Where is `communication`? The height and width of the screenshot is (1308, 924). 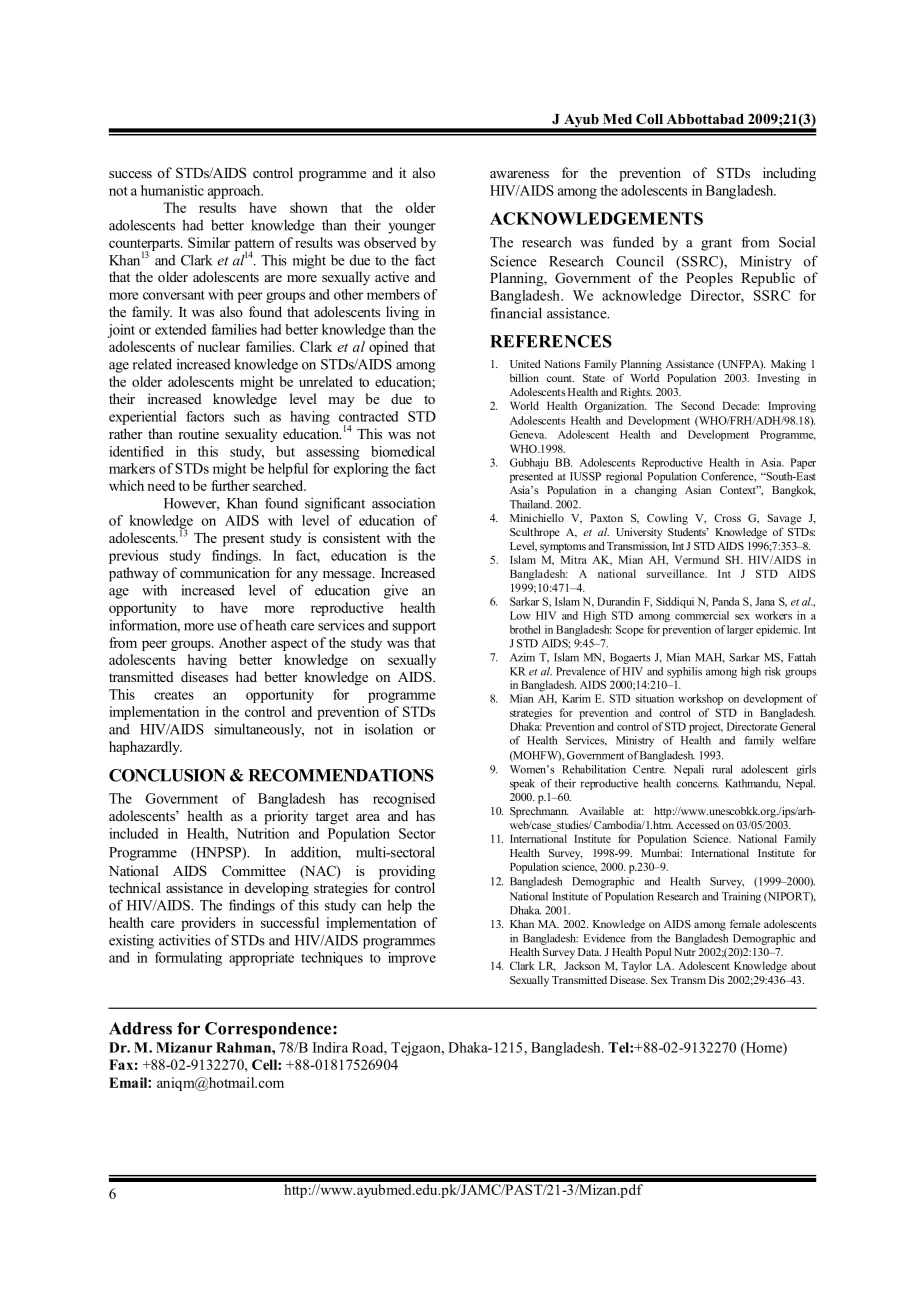 communication is located at coordinates (225, 572).
